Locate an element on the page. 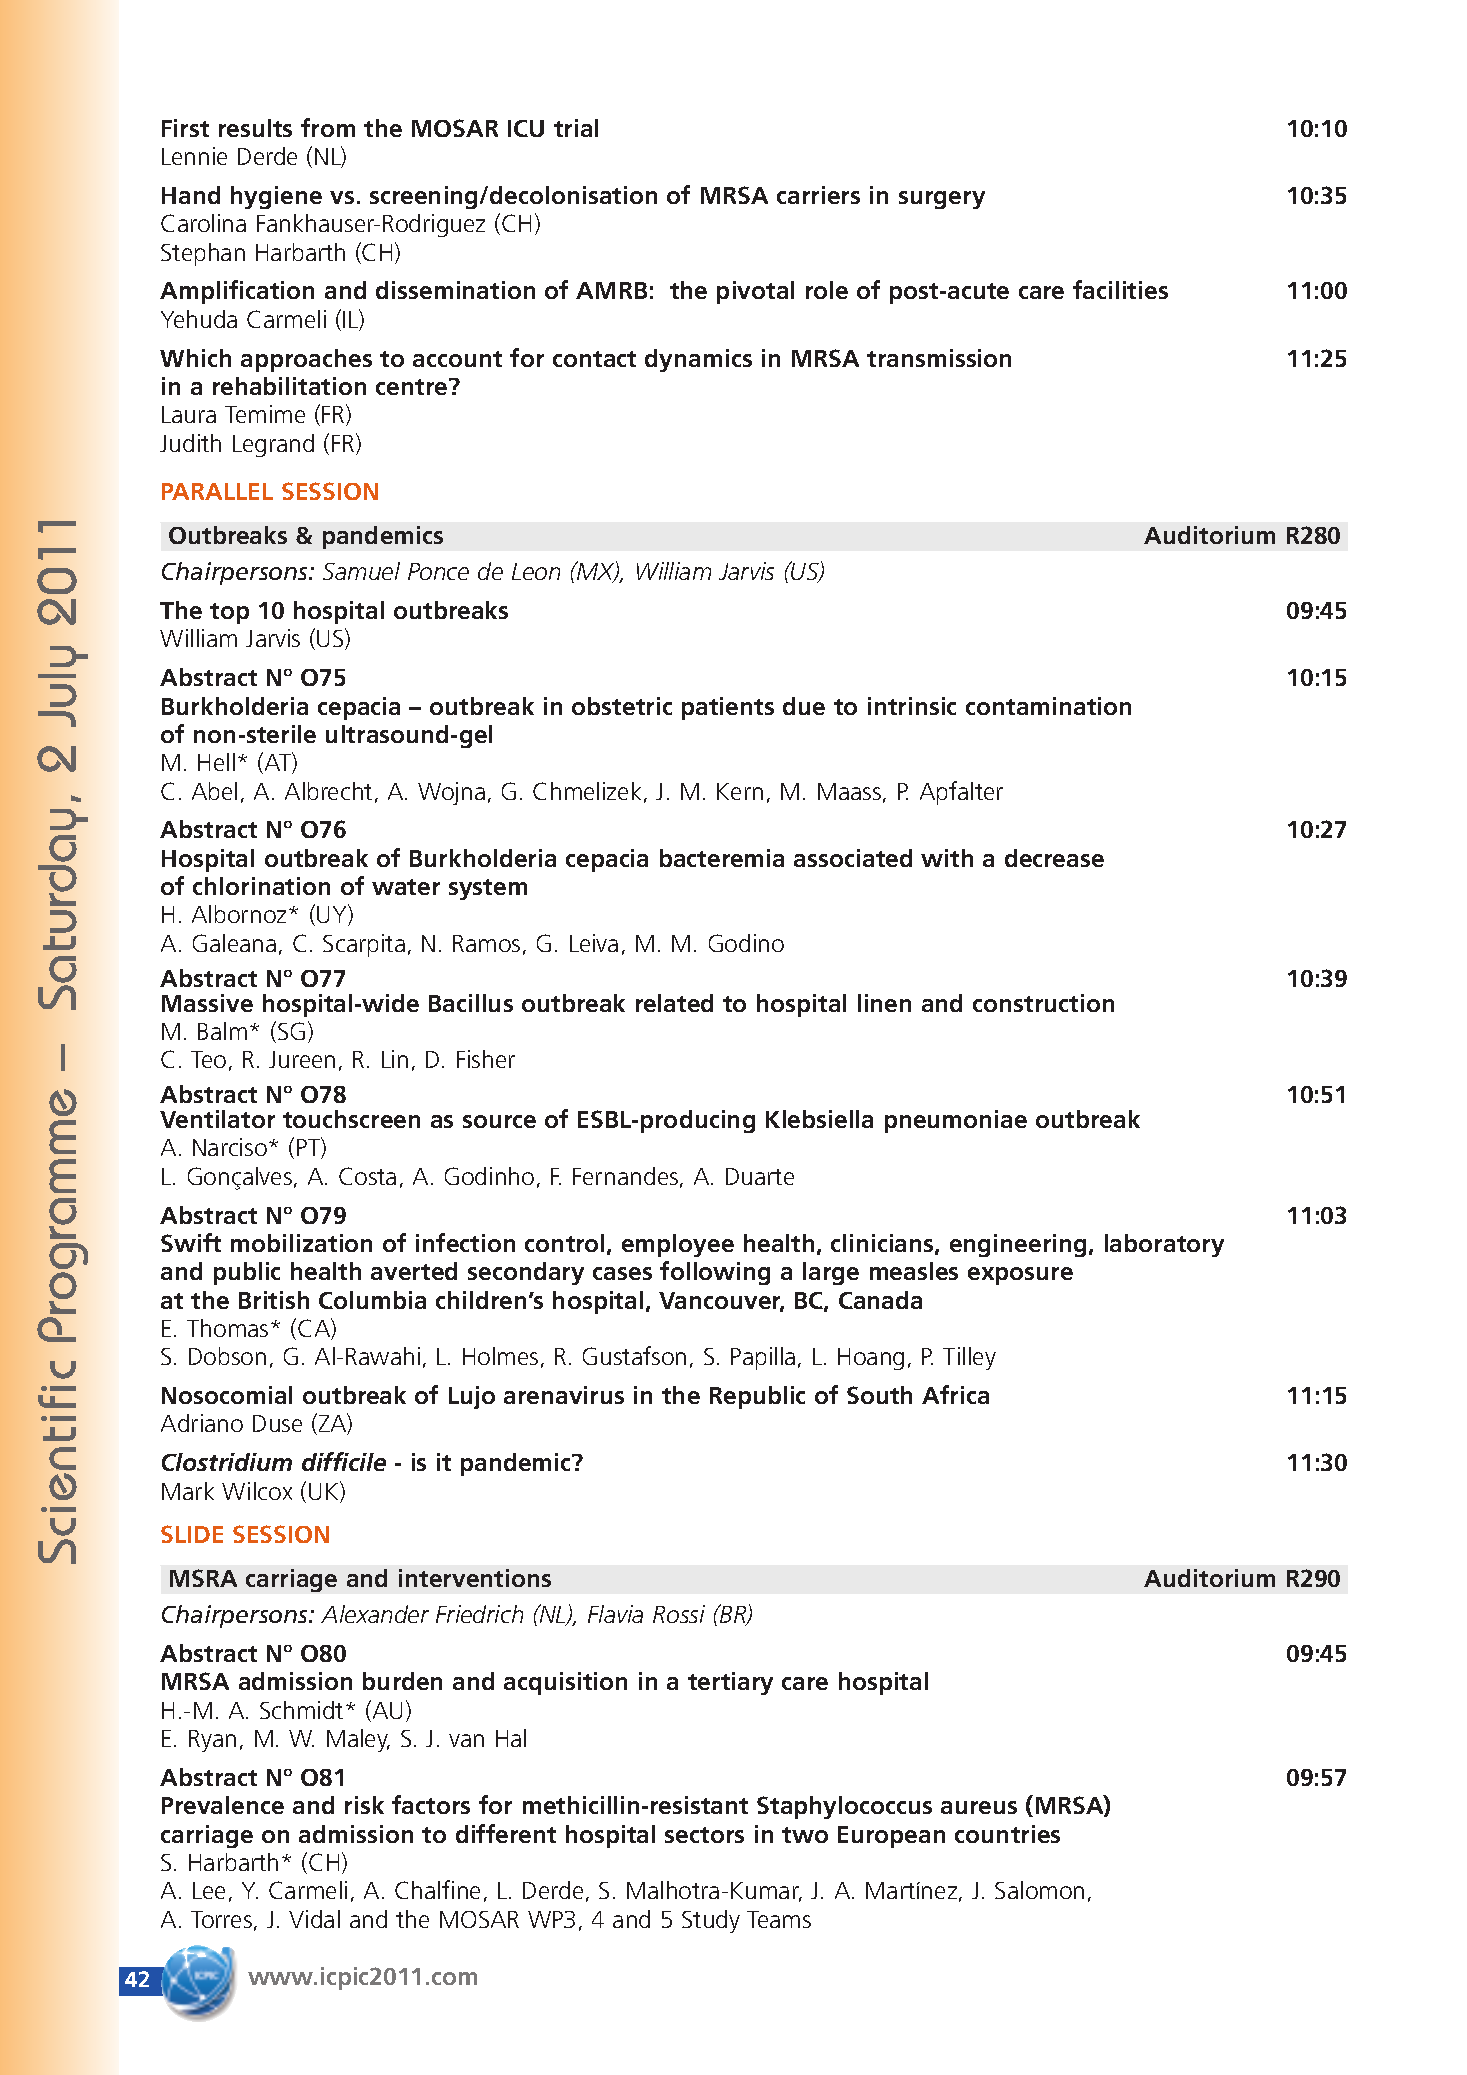  British is located at coordinates (274, 1300).
